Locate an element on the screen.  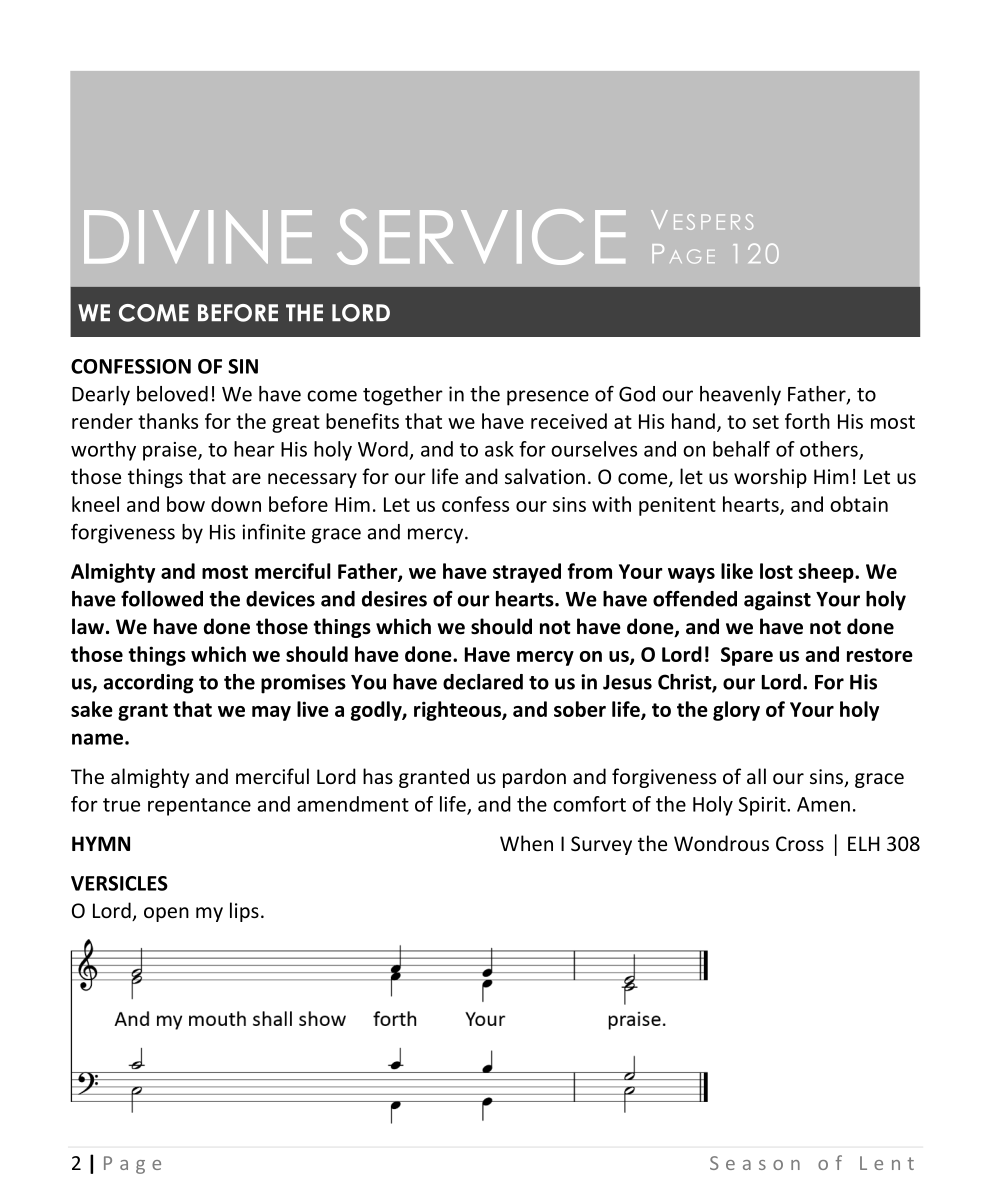
When is located at coordinates (526, 843).
